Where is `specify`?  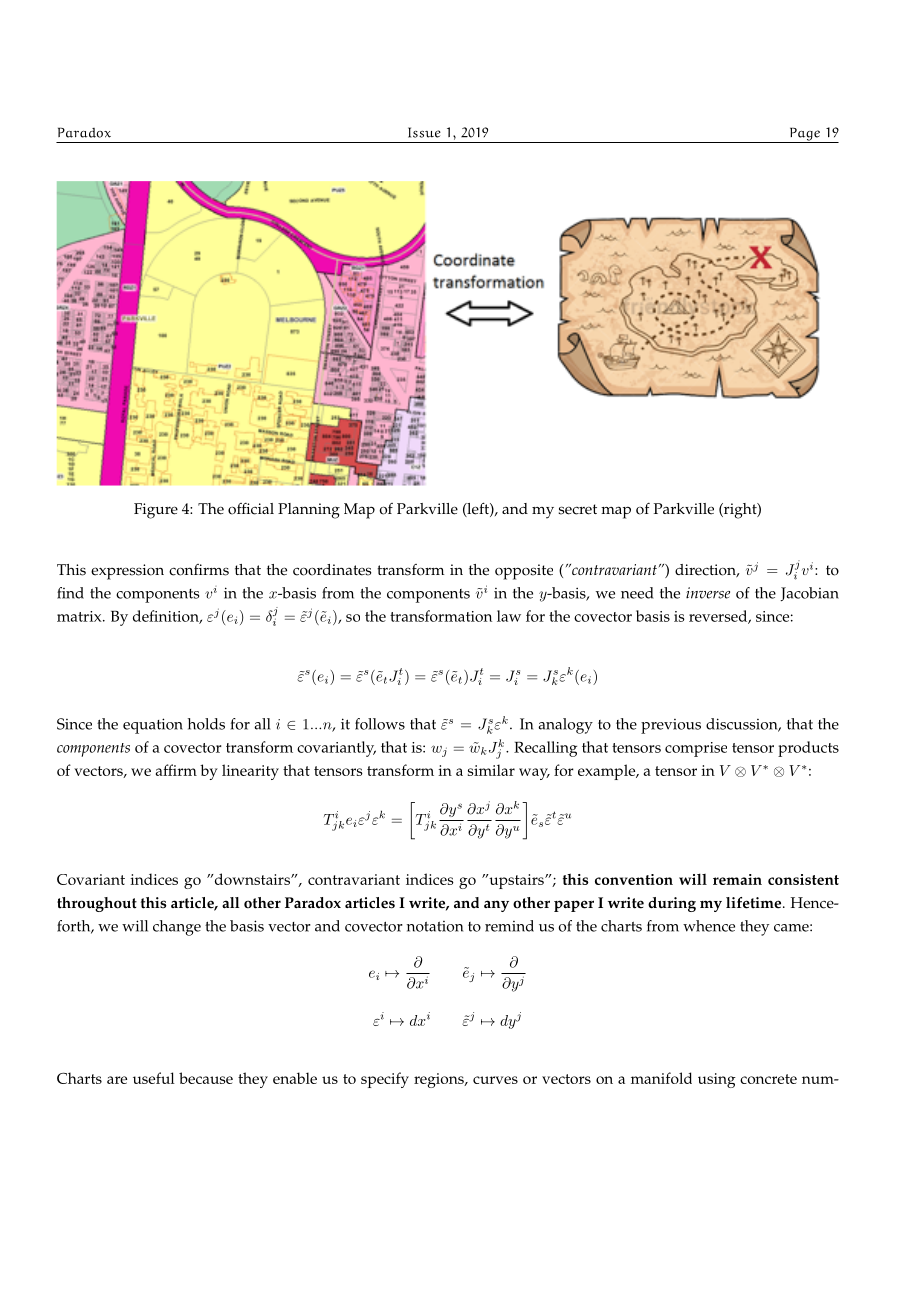
specify is located at coordinates (385, 1080).
